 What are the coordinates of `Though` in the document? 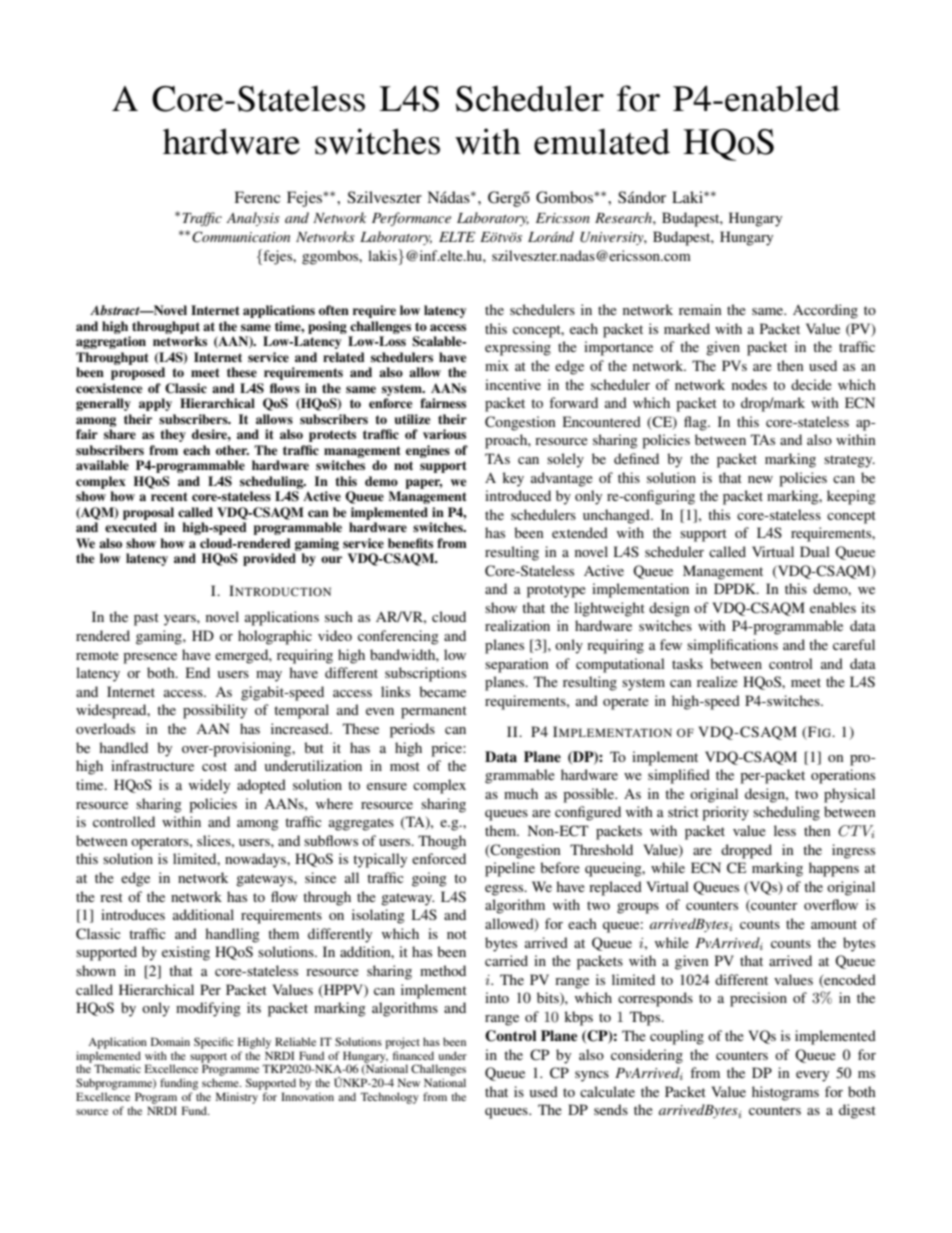 It's located at (442, 842).
